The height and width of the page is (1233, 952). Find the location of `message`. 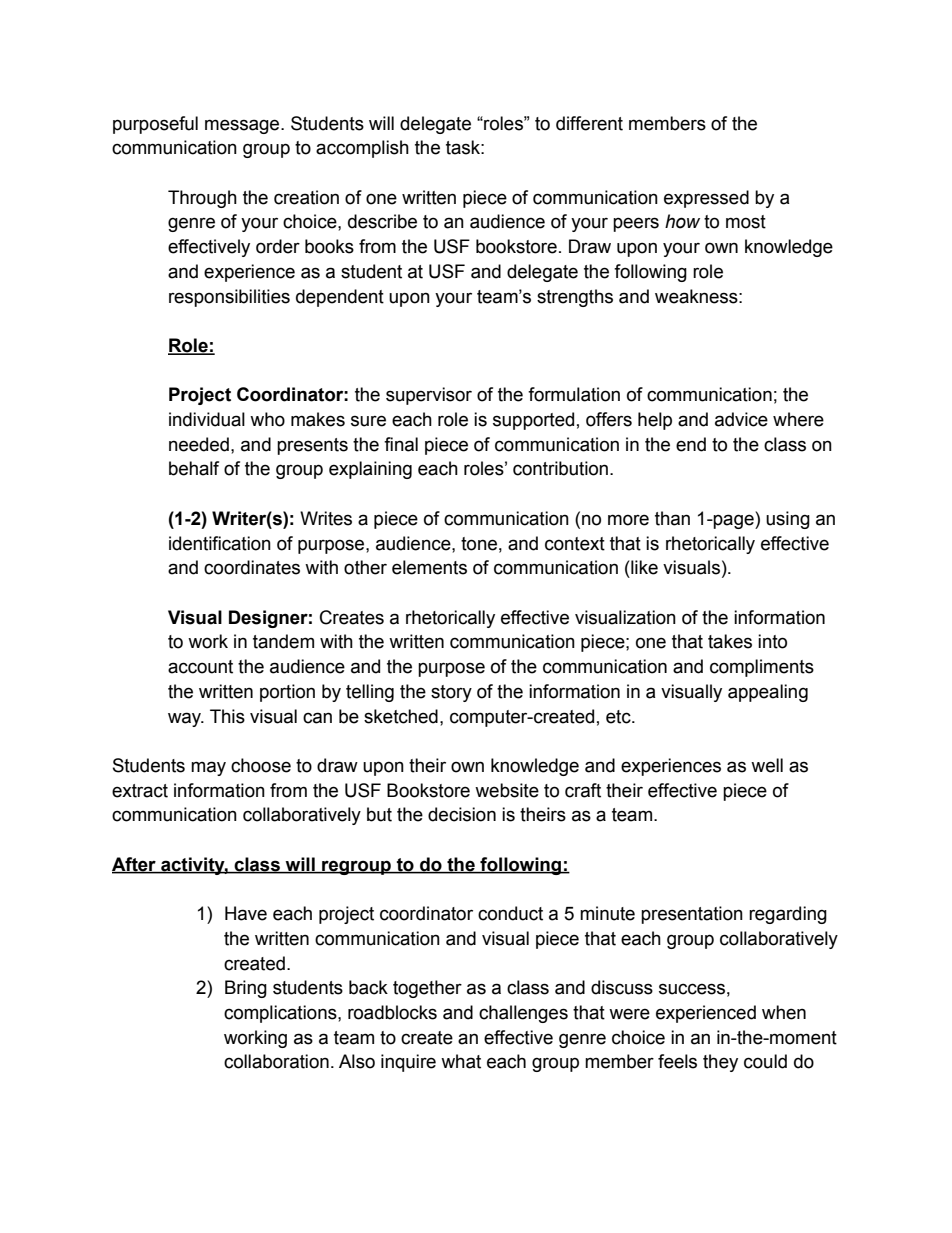

message is located at coordinates (243, 126).
